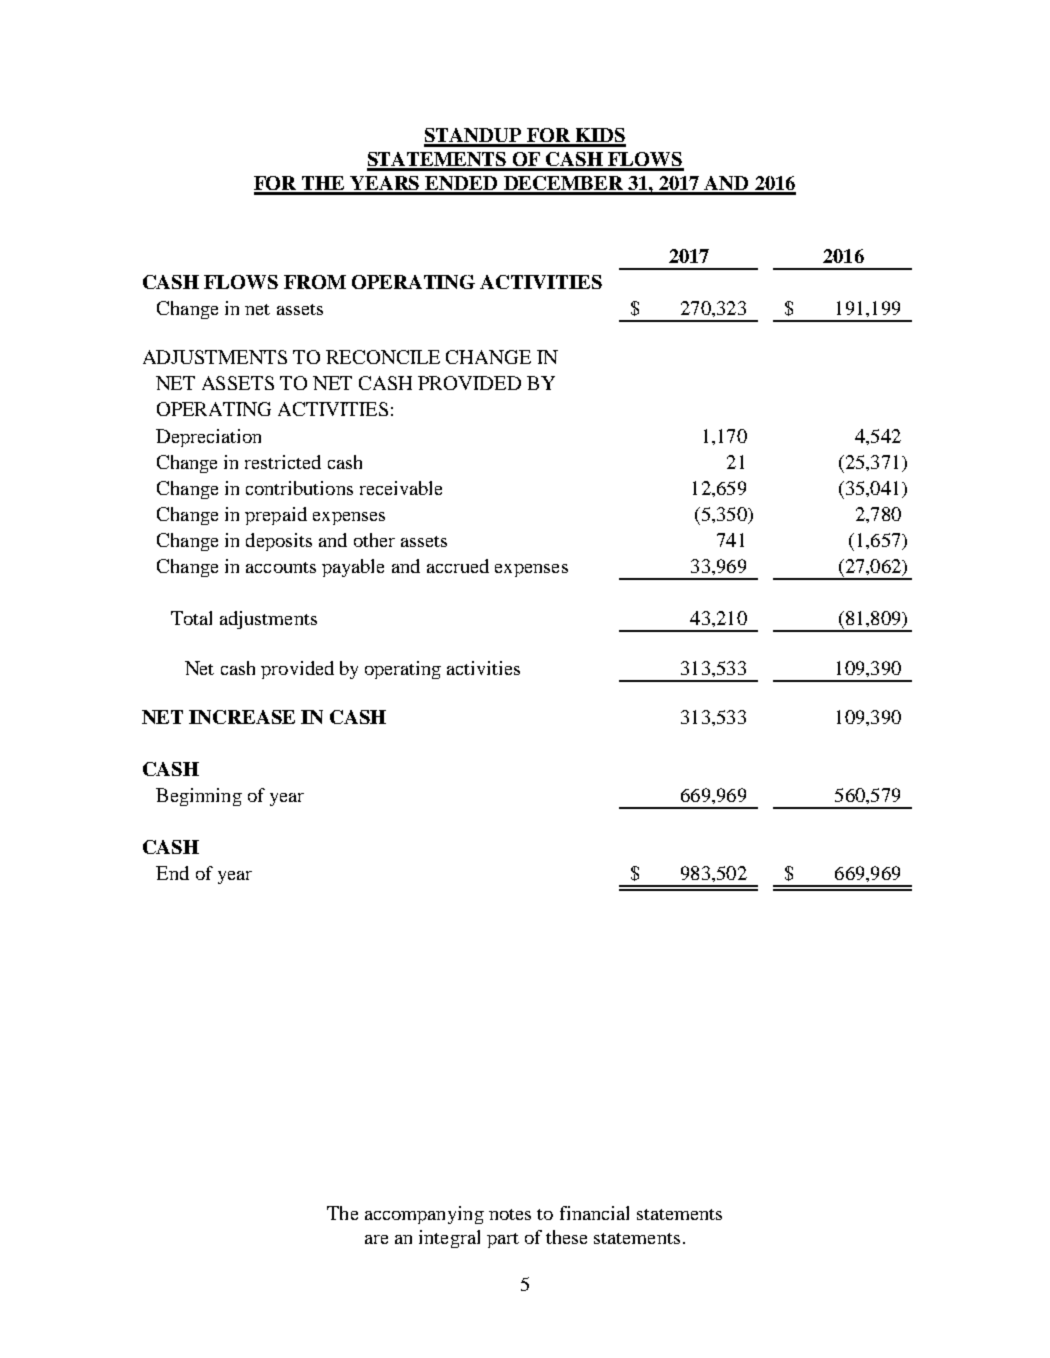 This page has width=1050, height=1358. I want to click on payable, so click(353, 568).
